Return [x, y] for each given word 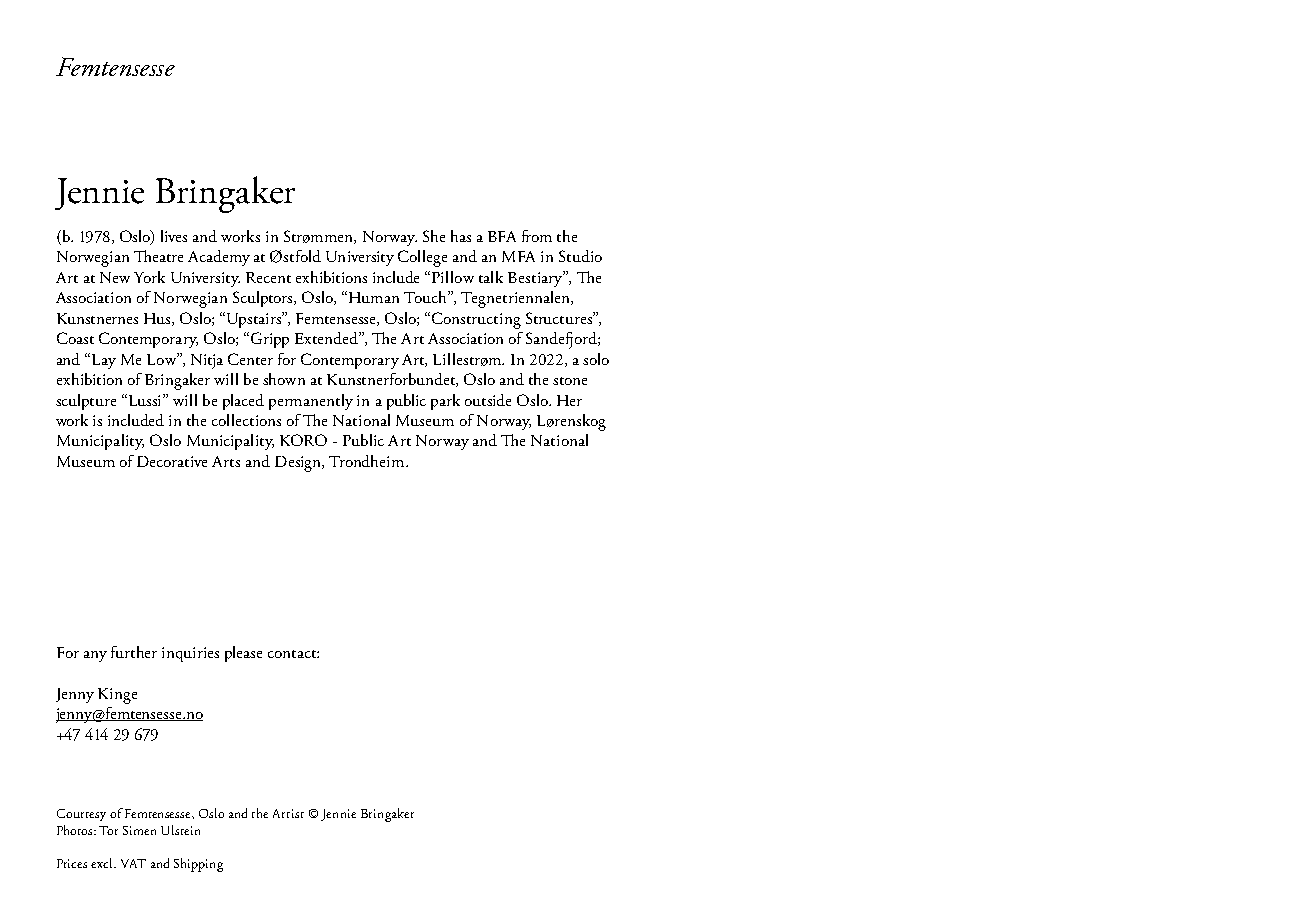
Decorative [172, 461]
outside [488, 400]
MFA [518, 256]
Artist [288, 813]
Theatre [158, 256]
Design [299, 464]
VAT [133, 863]
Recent [268, 277]
